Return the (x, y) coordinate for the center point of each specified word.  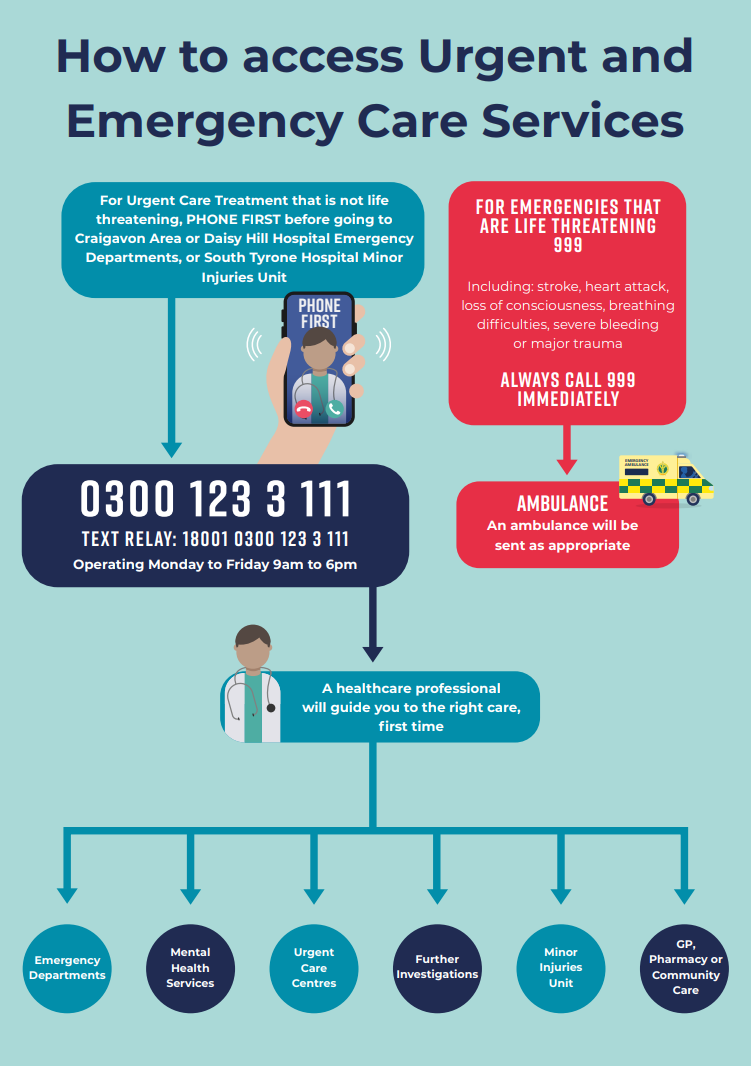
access (323, 59)
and (647, 55)
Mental (190, 952)
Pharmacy (679, 960)
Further (437, 959)
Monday (176, 565)
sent (510, 545)
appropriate (589, 546)
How (112, 56)
